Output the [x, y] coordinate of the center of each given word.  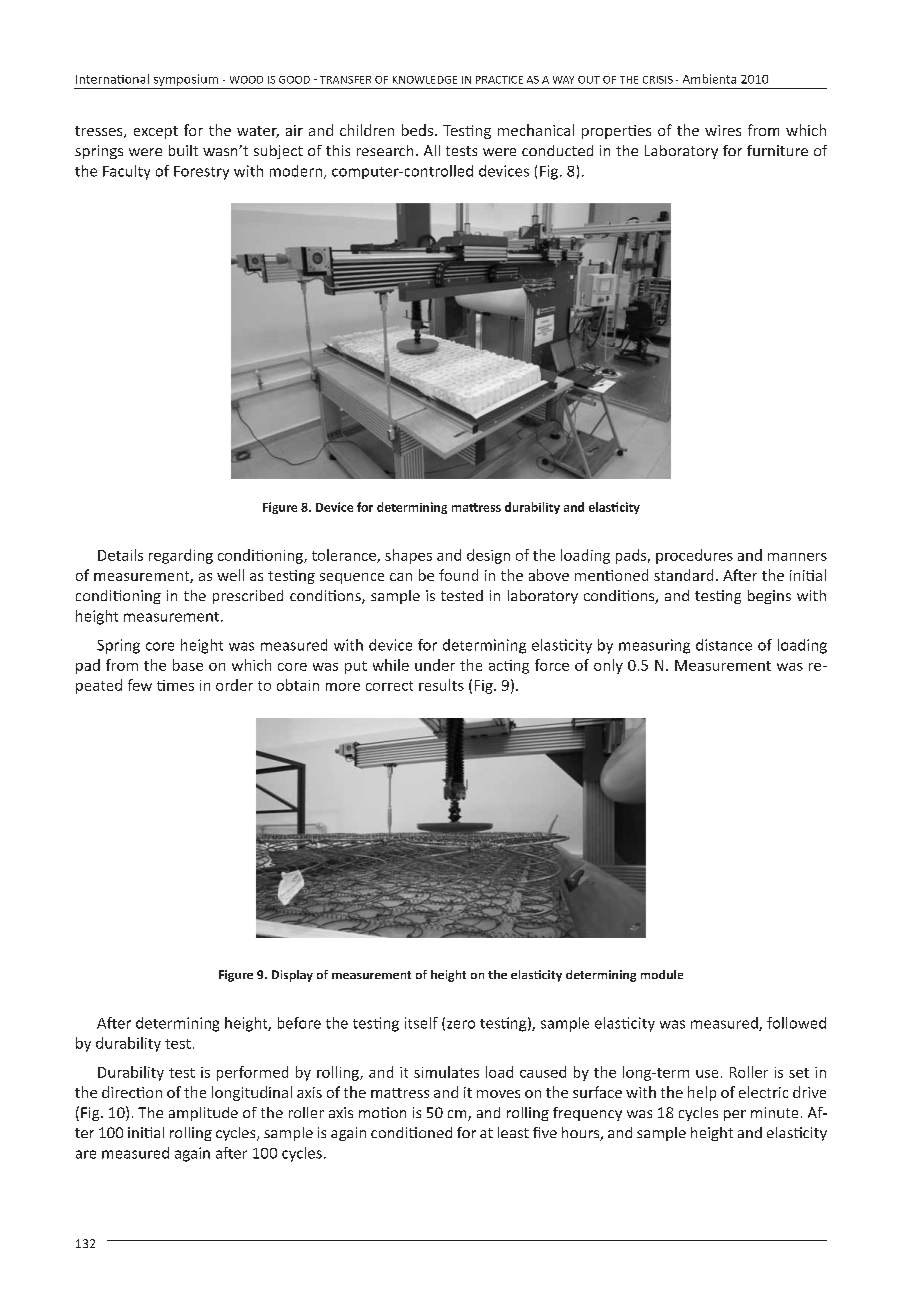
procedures [694, 556]
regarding [181, 556]
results [441, 685]
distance [724, 645]
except [156, 132]
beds [417, 130]
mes [180, 687]
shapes [408, 556]
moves [498, 1094]
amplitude [203, 1114]
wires [723, 130]
